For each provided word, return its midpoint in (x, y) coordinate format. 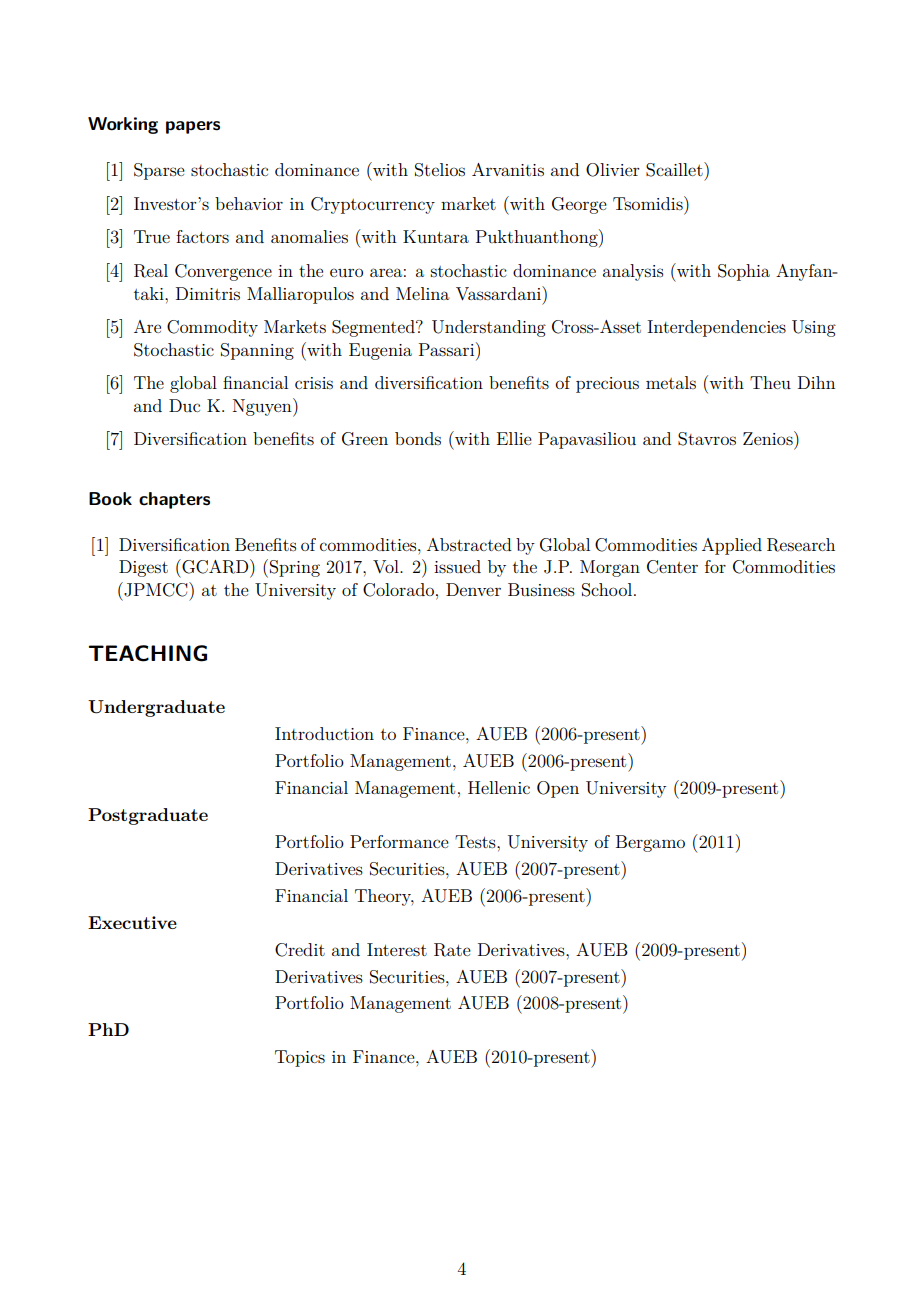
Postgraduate (148, 816)
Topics (300, 1058)
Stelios (440, 170)
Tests (476, 841)
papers (193, 127)
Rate (452, 950)
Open (558, 789)
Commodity (212, 328)
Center (672, 567)
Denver (473, 589)
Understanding (489, 328)
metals (671, 382)
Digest (143, 568)
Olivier (613, 170)
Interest (397, 949)
